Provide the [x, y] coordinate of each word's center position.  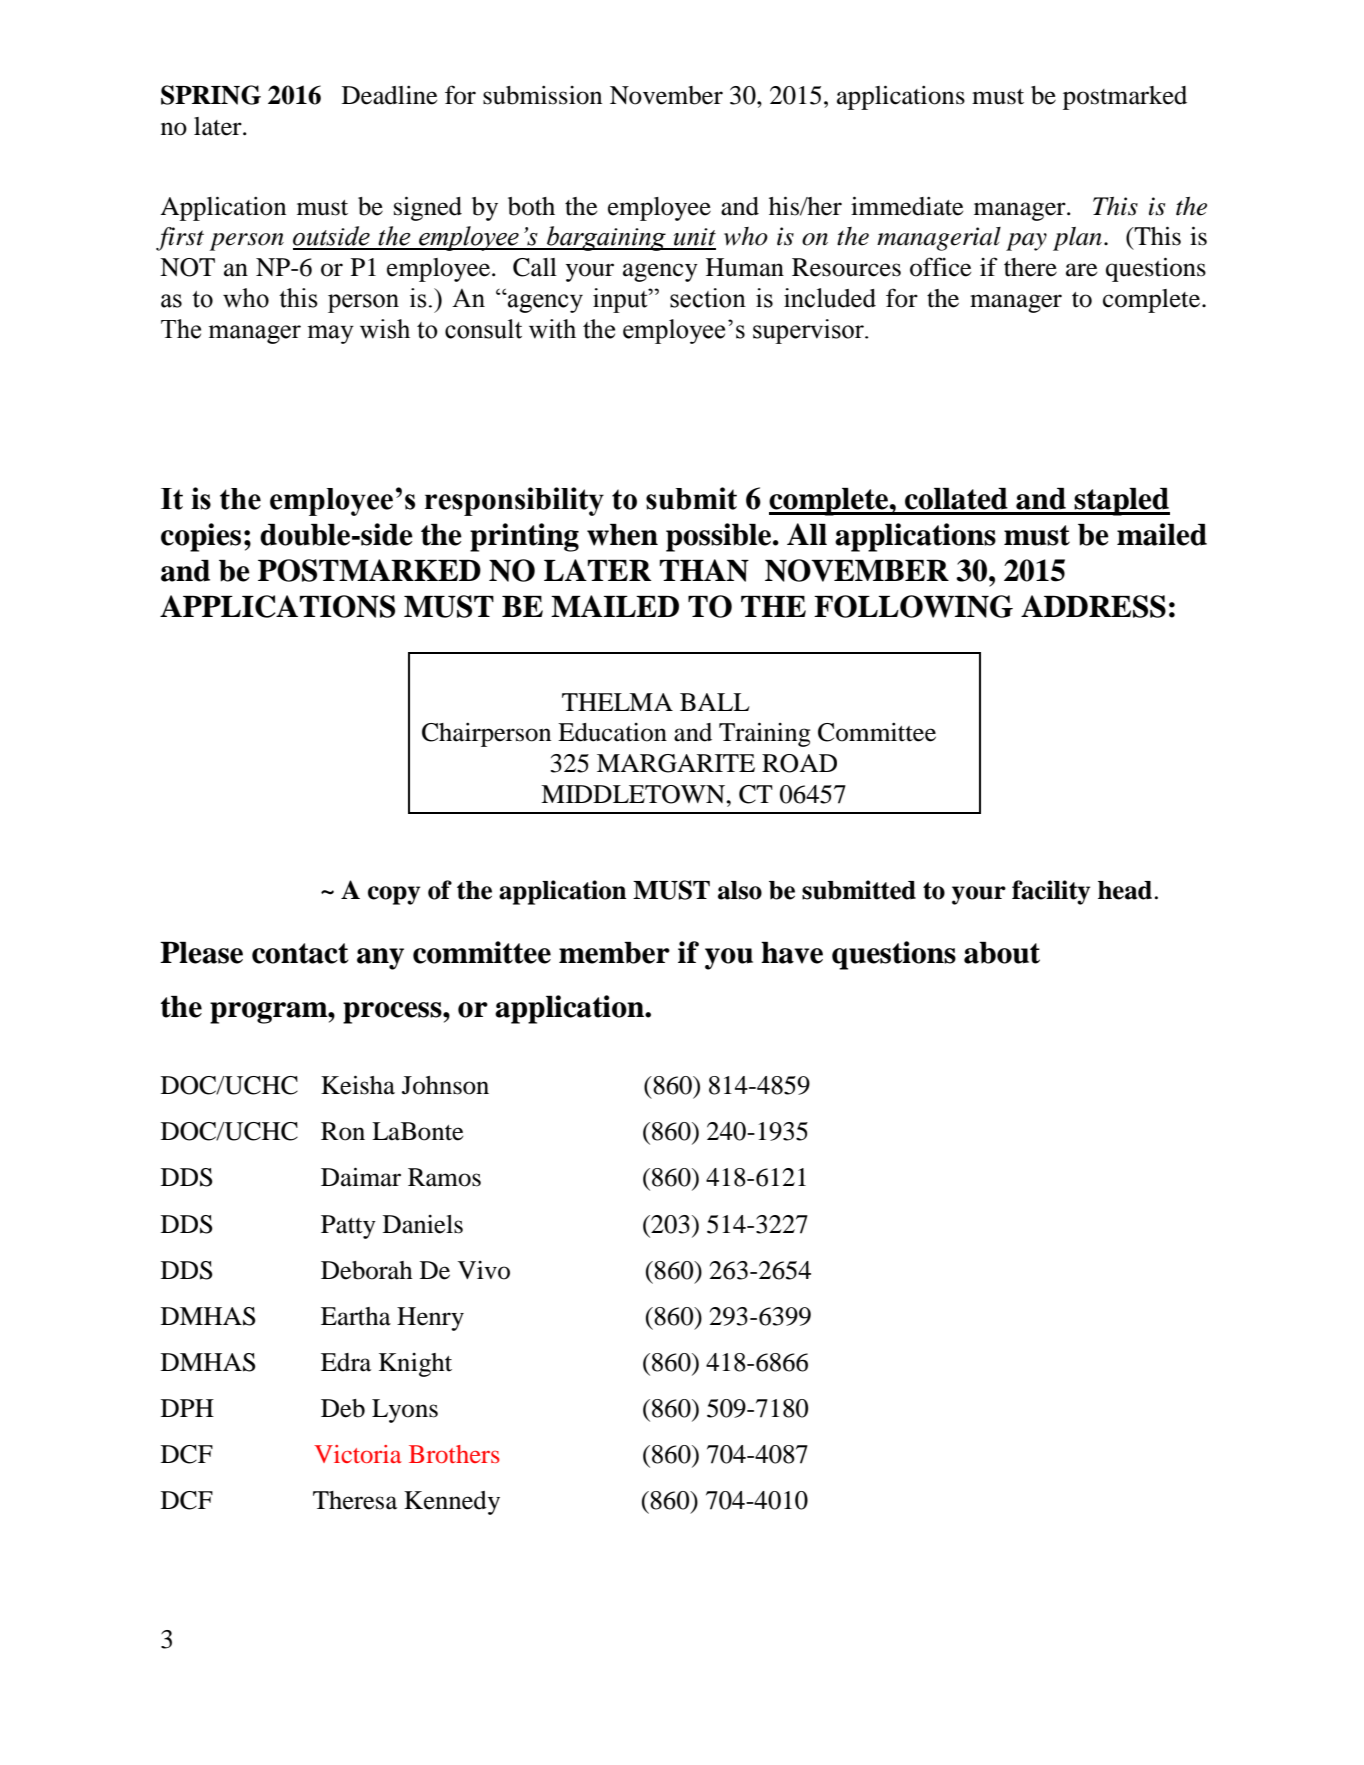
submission [542, 95]
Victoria [358, 1454]
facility [1051, 892]
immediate [907, 206]
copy [394, 895]
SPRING [211, 95]
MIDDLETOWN [634, 794]
